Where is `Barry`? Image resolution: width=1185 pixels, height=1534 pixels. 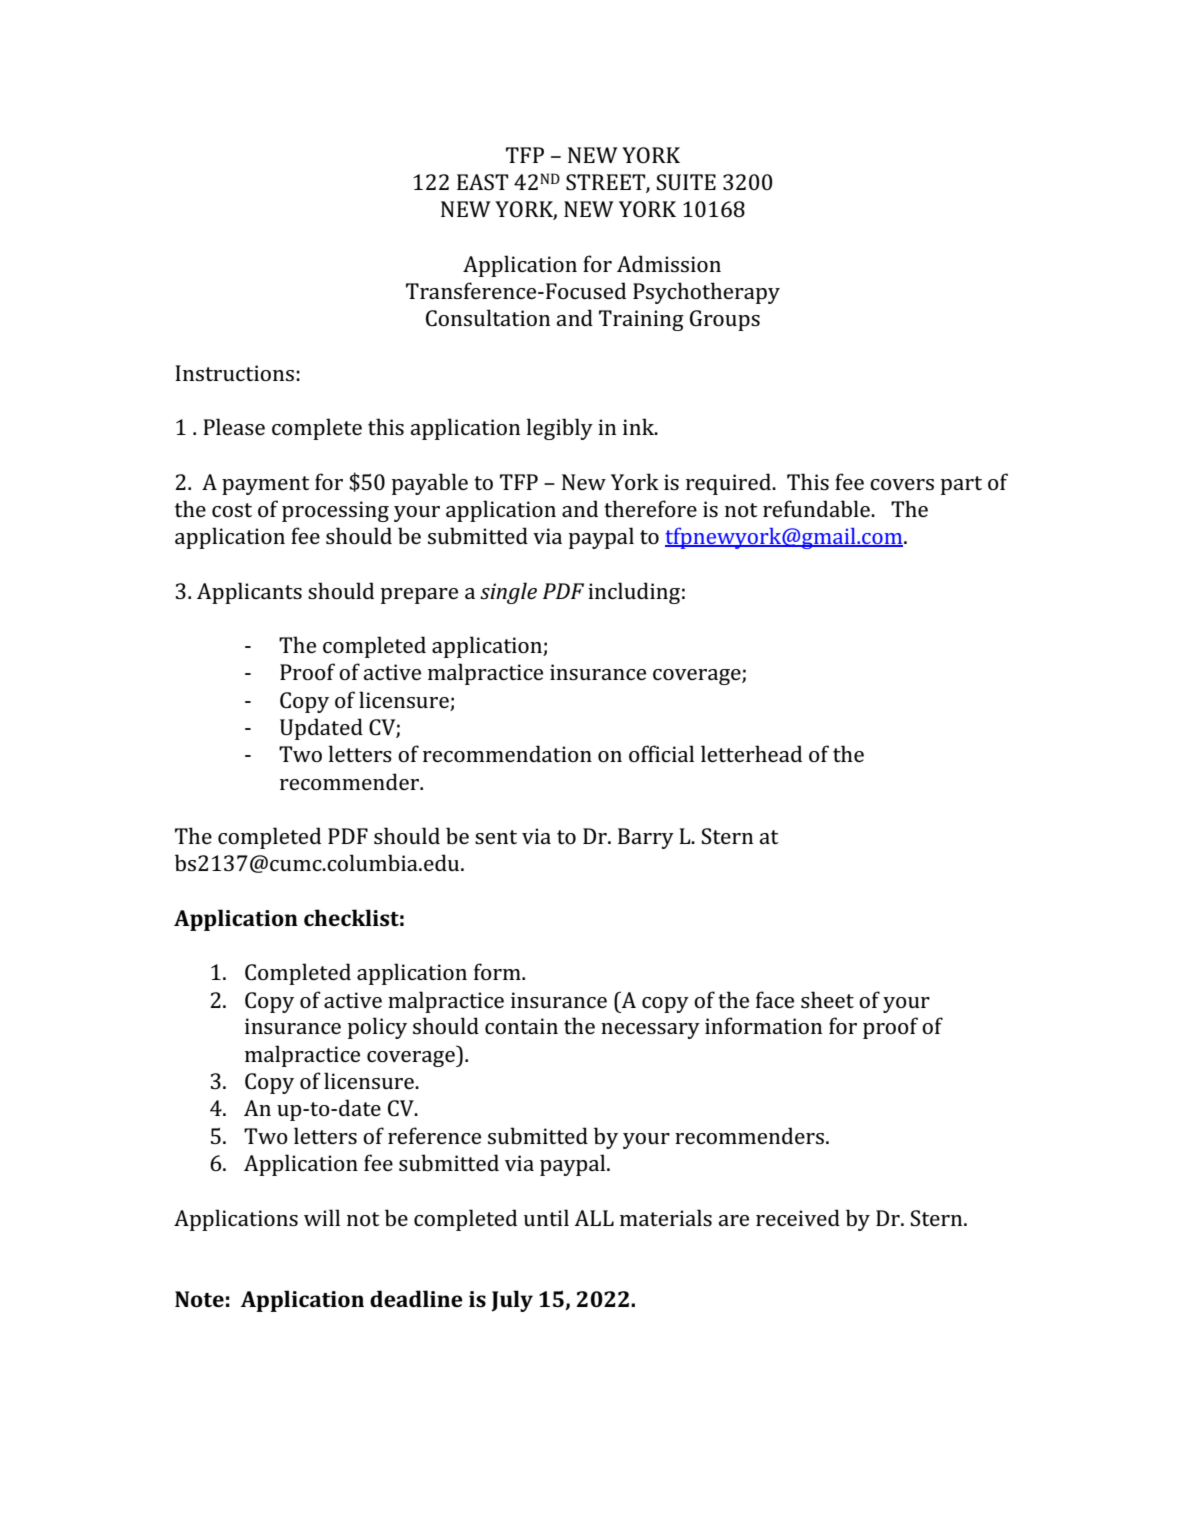 Barry is located at coordinates (646, 838).
